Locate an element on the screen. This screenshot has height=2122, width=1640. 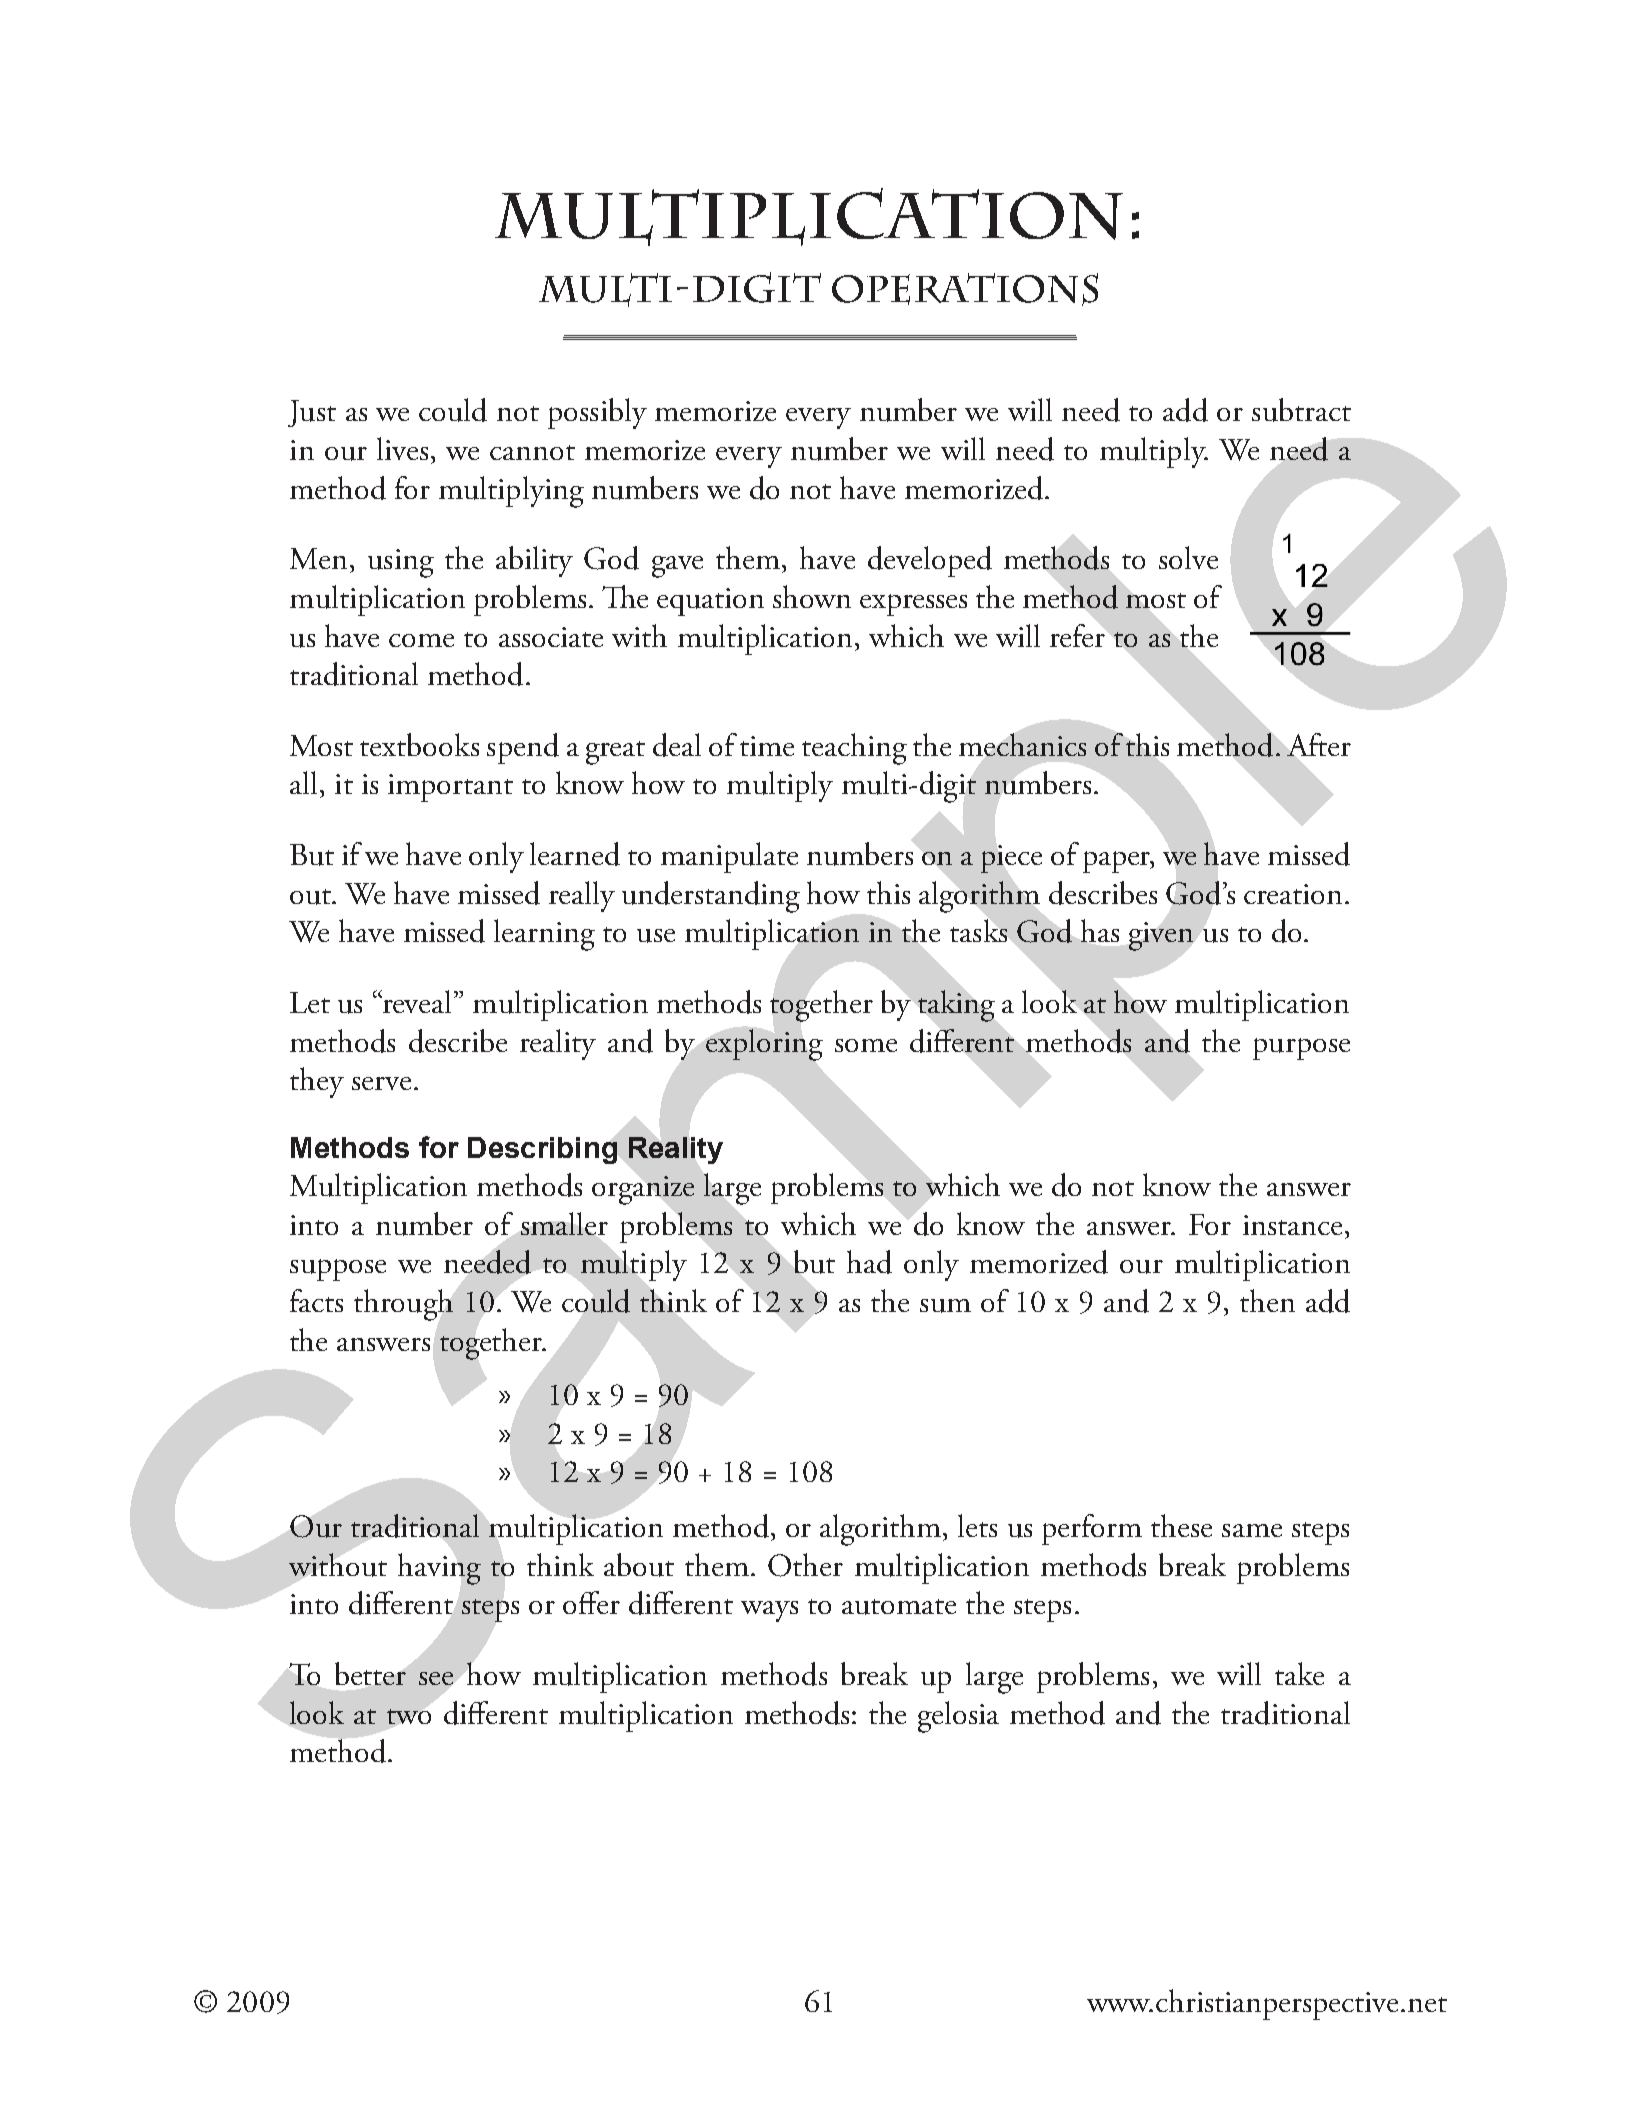
teaching is located at coordinates (854, 749).
